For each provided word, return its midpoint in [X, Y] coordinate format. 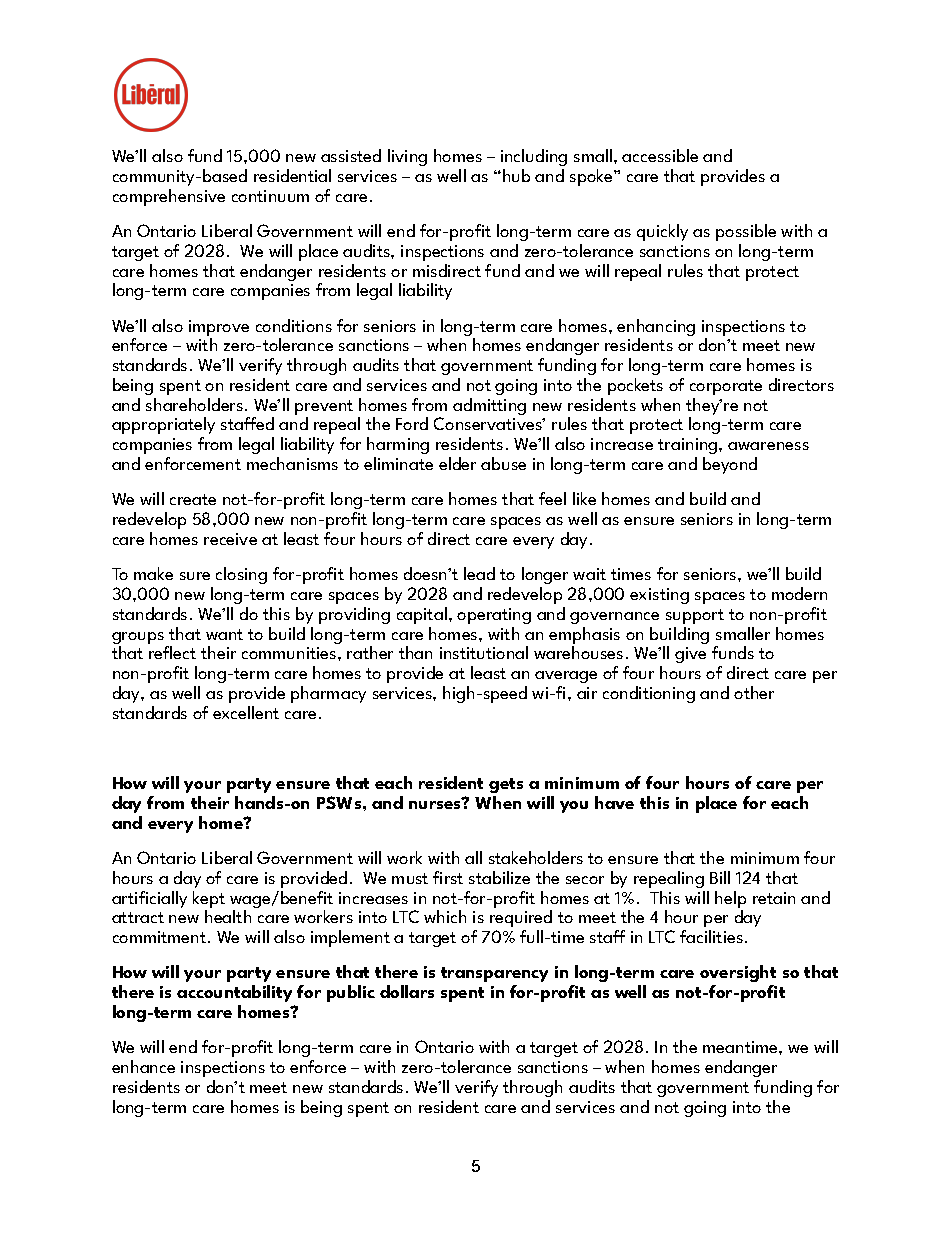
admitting [489, 406]
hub [516, 175]
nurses [436, 804]
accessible [660, 155]
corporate [726, 387]
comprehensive [169, 197]
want [224, 634]
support [695, 616]
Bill [720, 877]
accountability [234, 993]
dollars [407, 991]
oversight [738, 975]
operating [494, 616]
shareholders [194, 404]
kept [209, 899]
